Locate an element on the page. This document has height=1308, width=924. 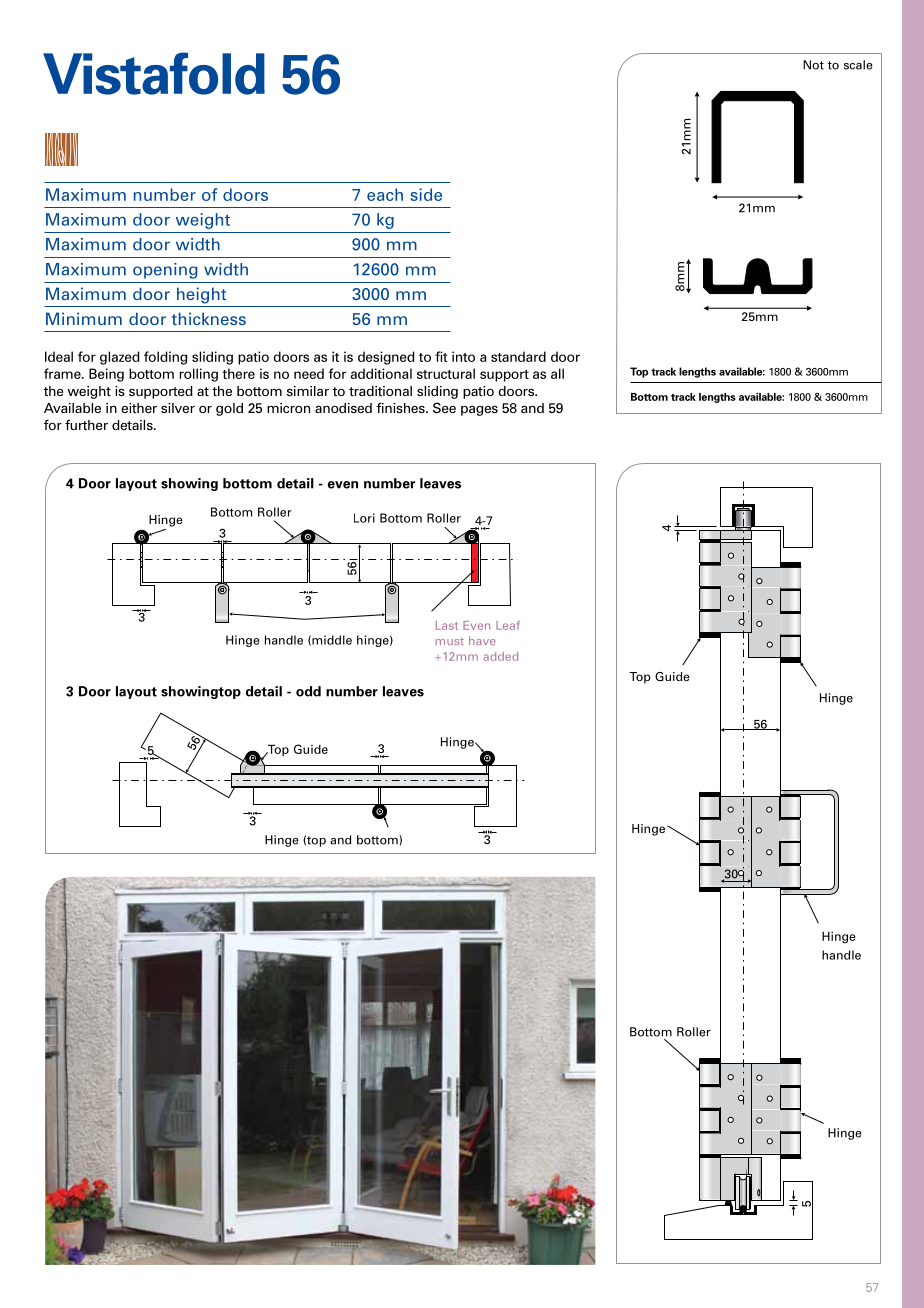
added is located at coordinates (500, 656).
